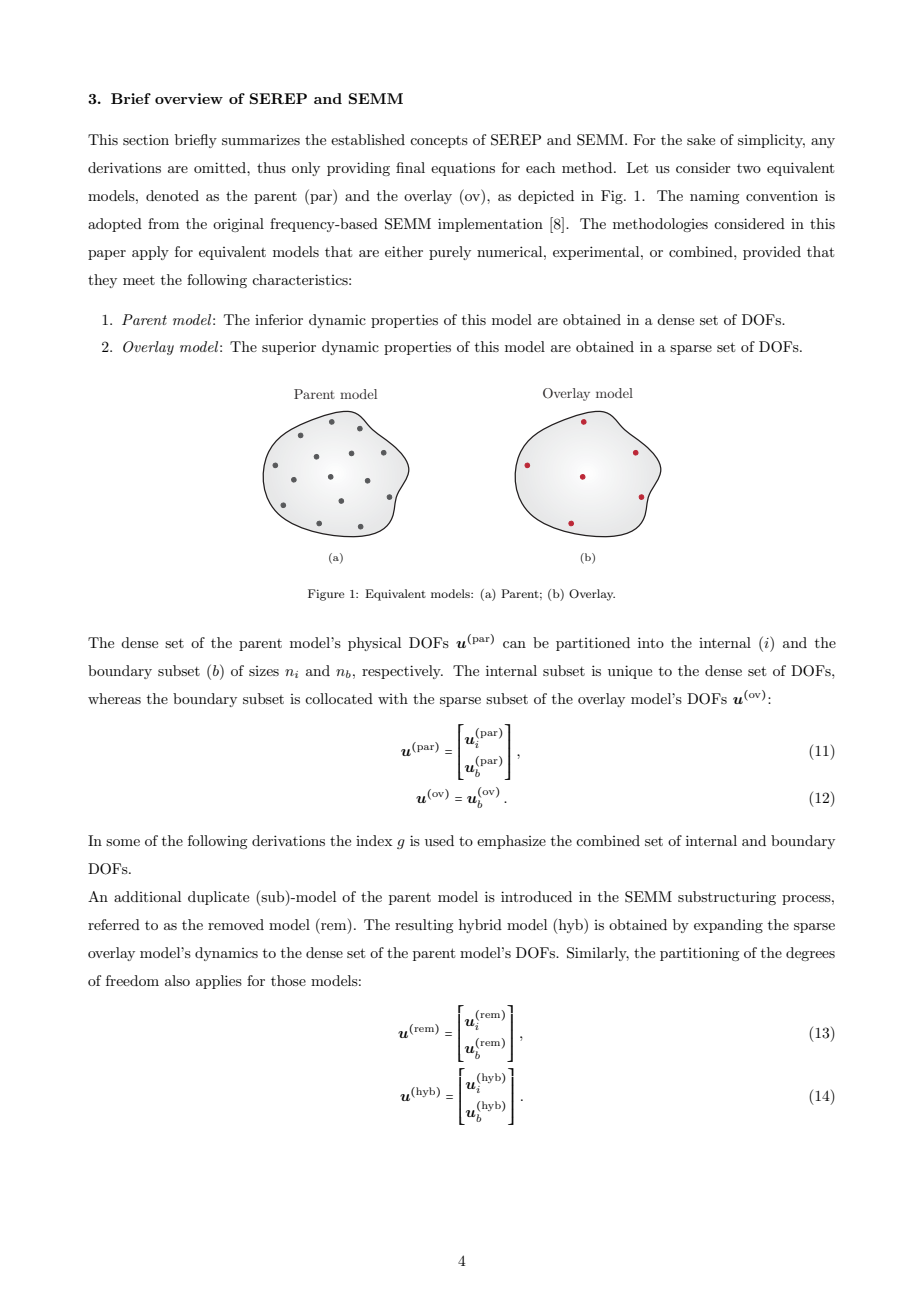 The height and width of the screenshot is (1308, 924). I want to click on into, so click(651, 642).
